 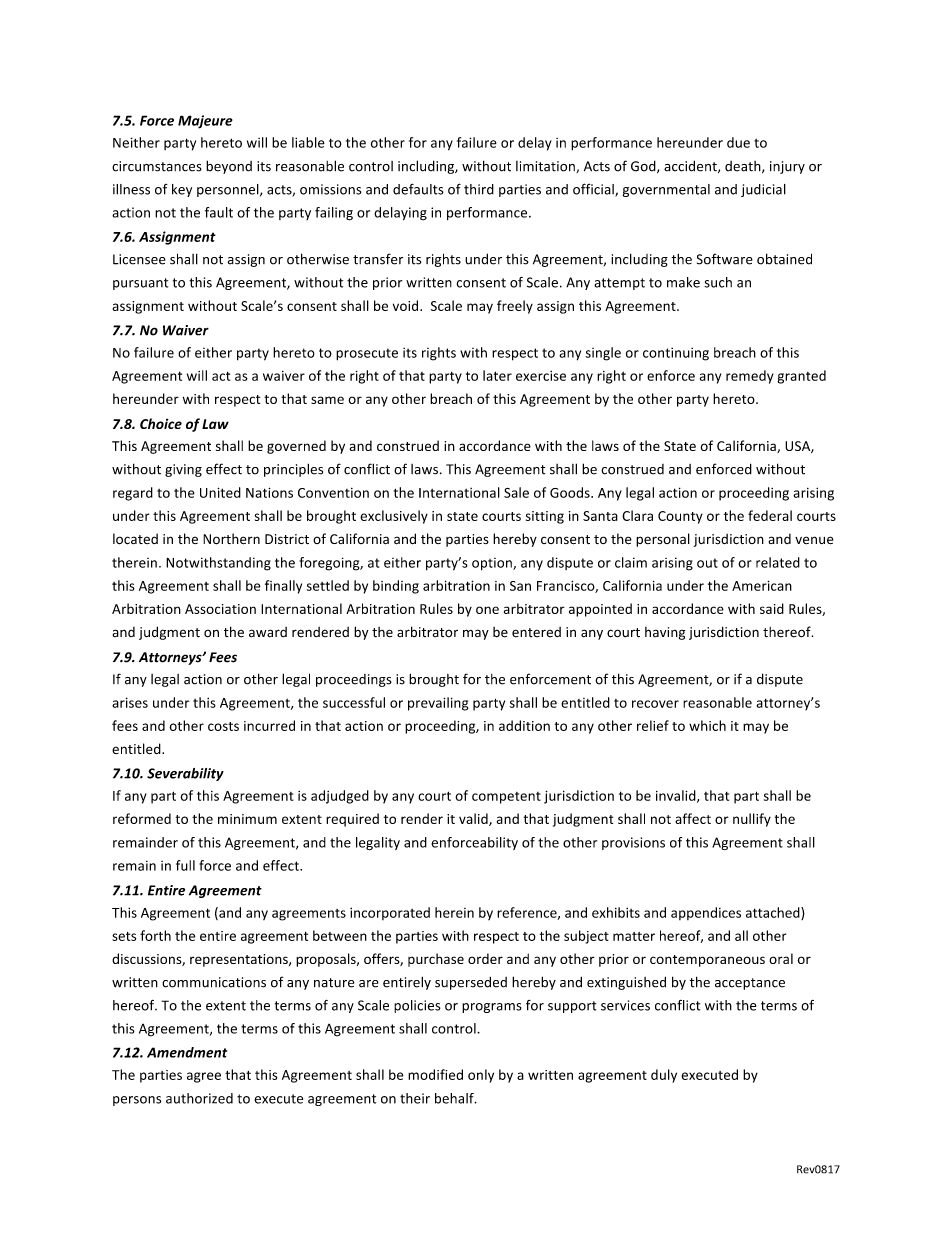 What do you see at coordinates (770, 515) in the page?
I see `federal` at bounding box center [770, 515].
